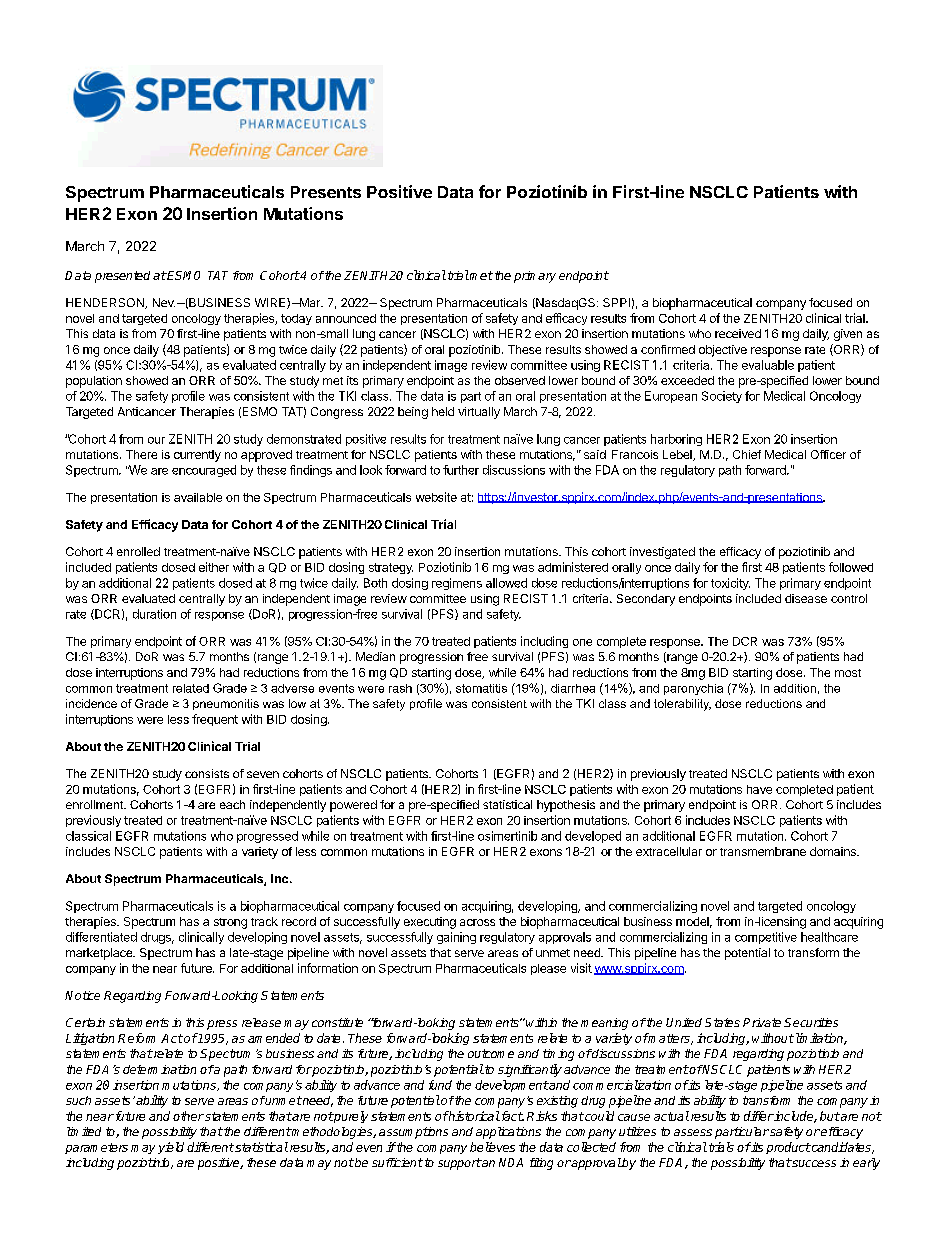 The width and height of the page is (952, 1233). Describe the element at coordinates (481, 688) in the page. I see `stomatitis` at that location.
